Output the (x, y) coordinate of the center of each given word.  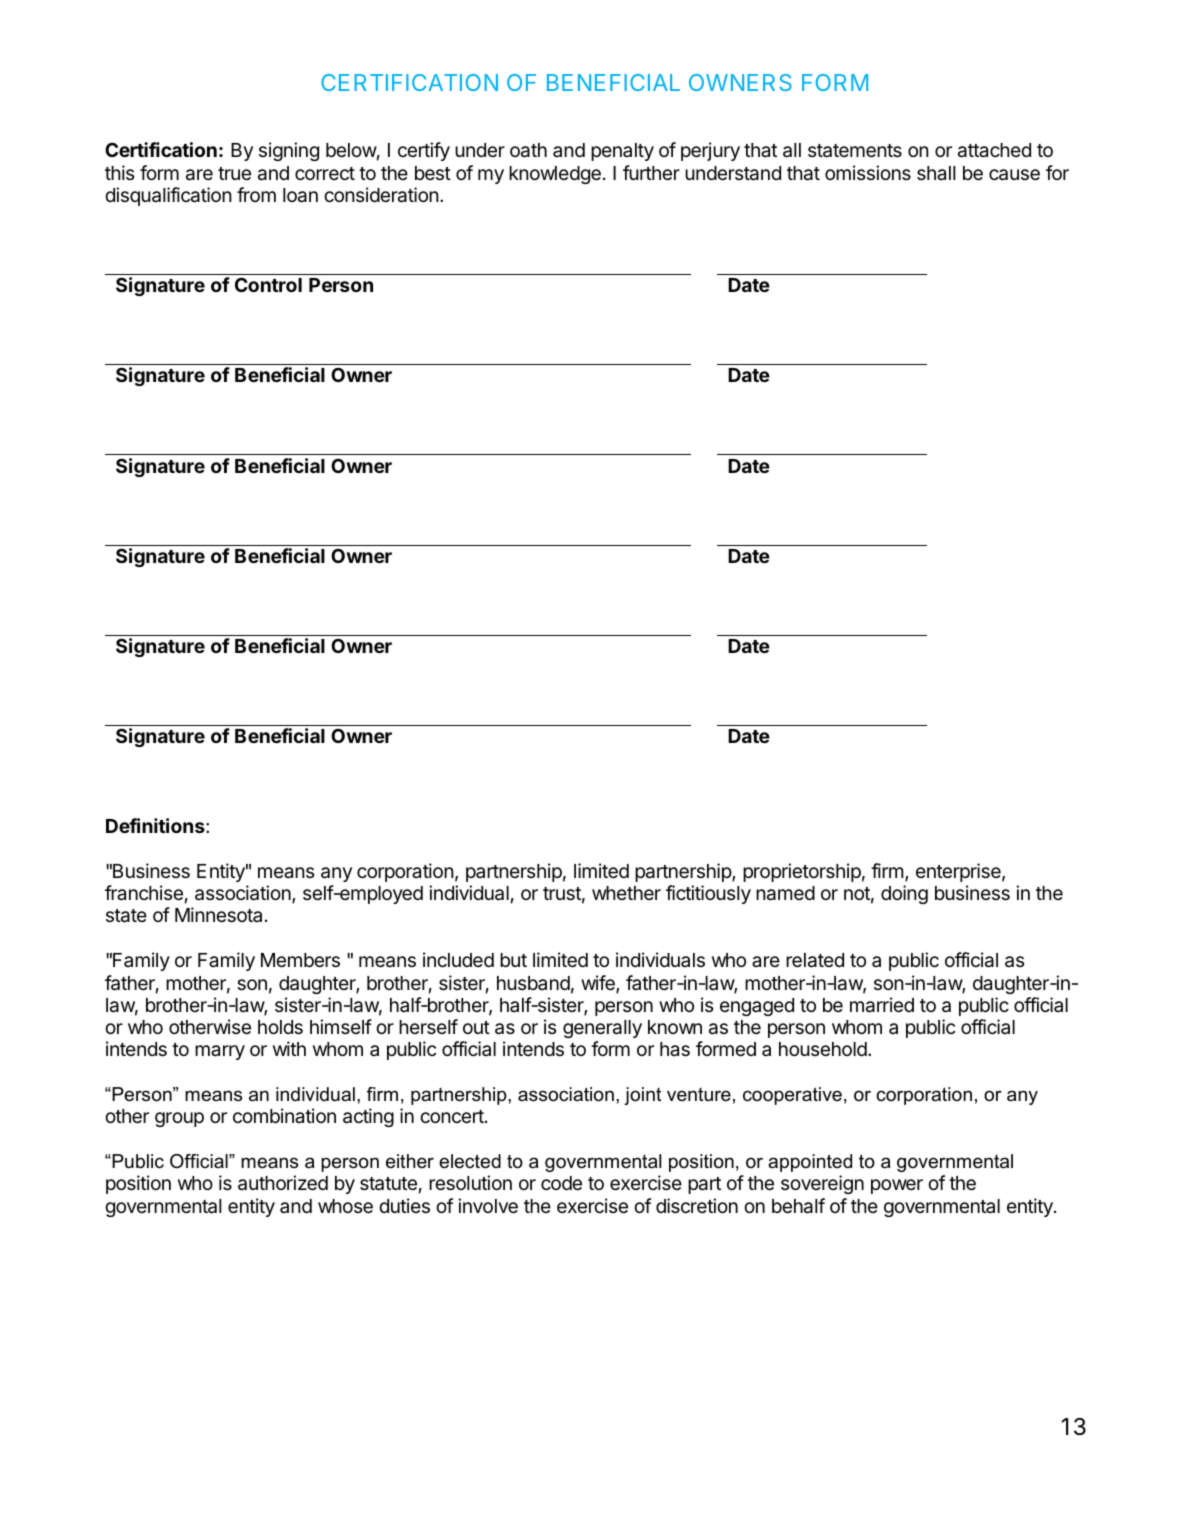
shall (936, 173)
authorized (283, 1183)
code (561, 1183)
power (897, 1186)
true (234, 173)
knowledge (555, 175)
